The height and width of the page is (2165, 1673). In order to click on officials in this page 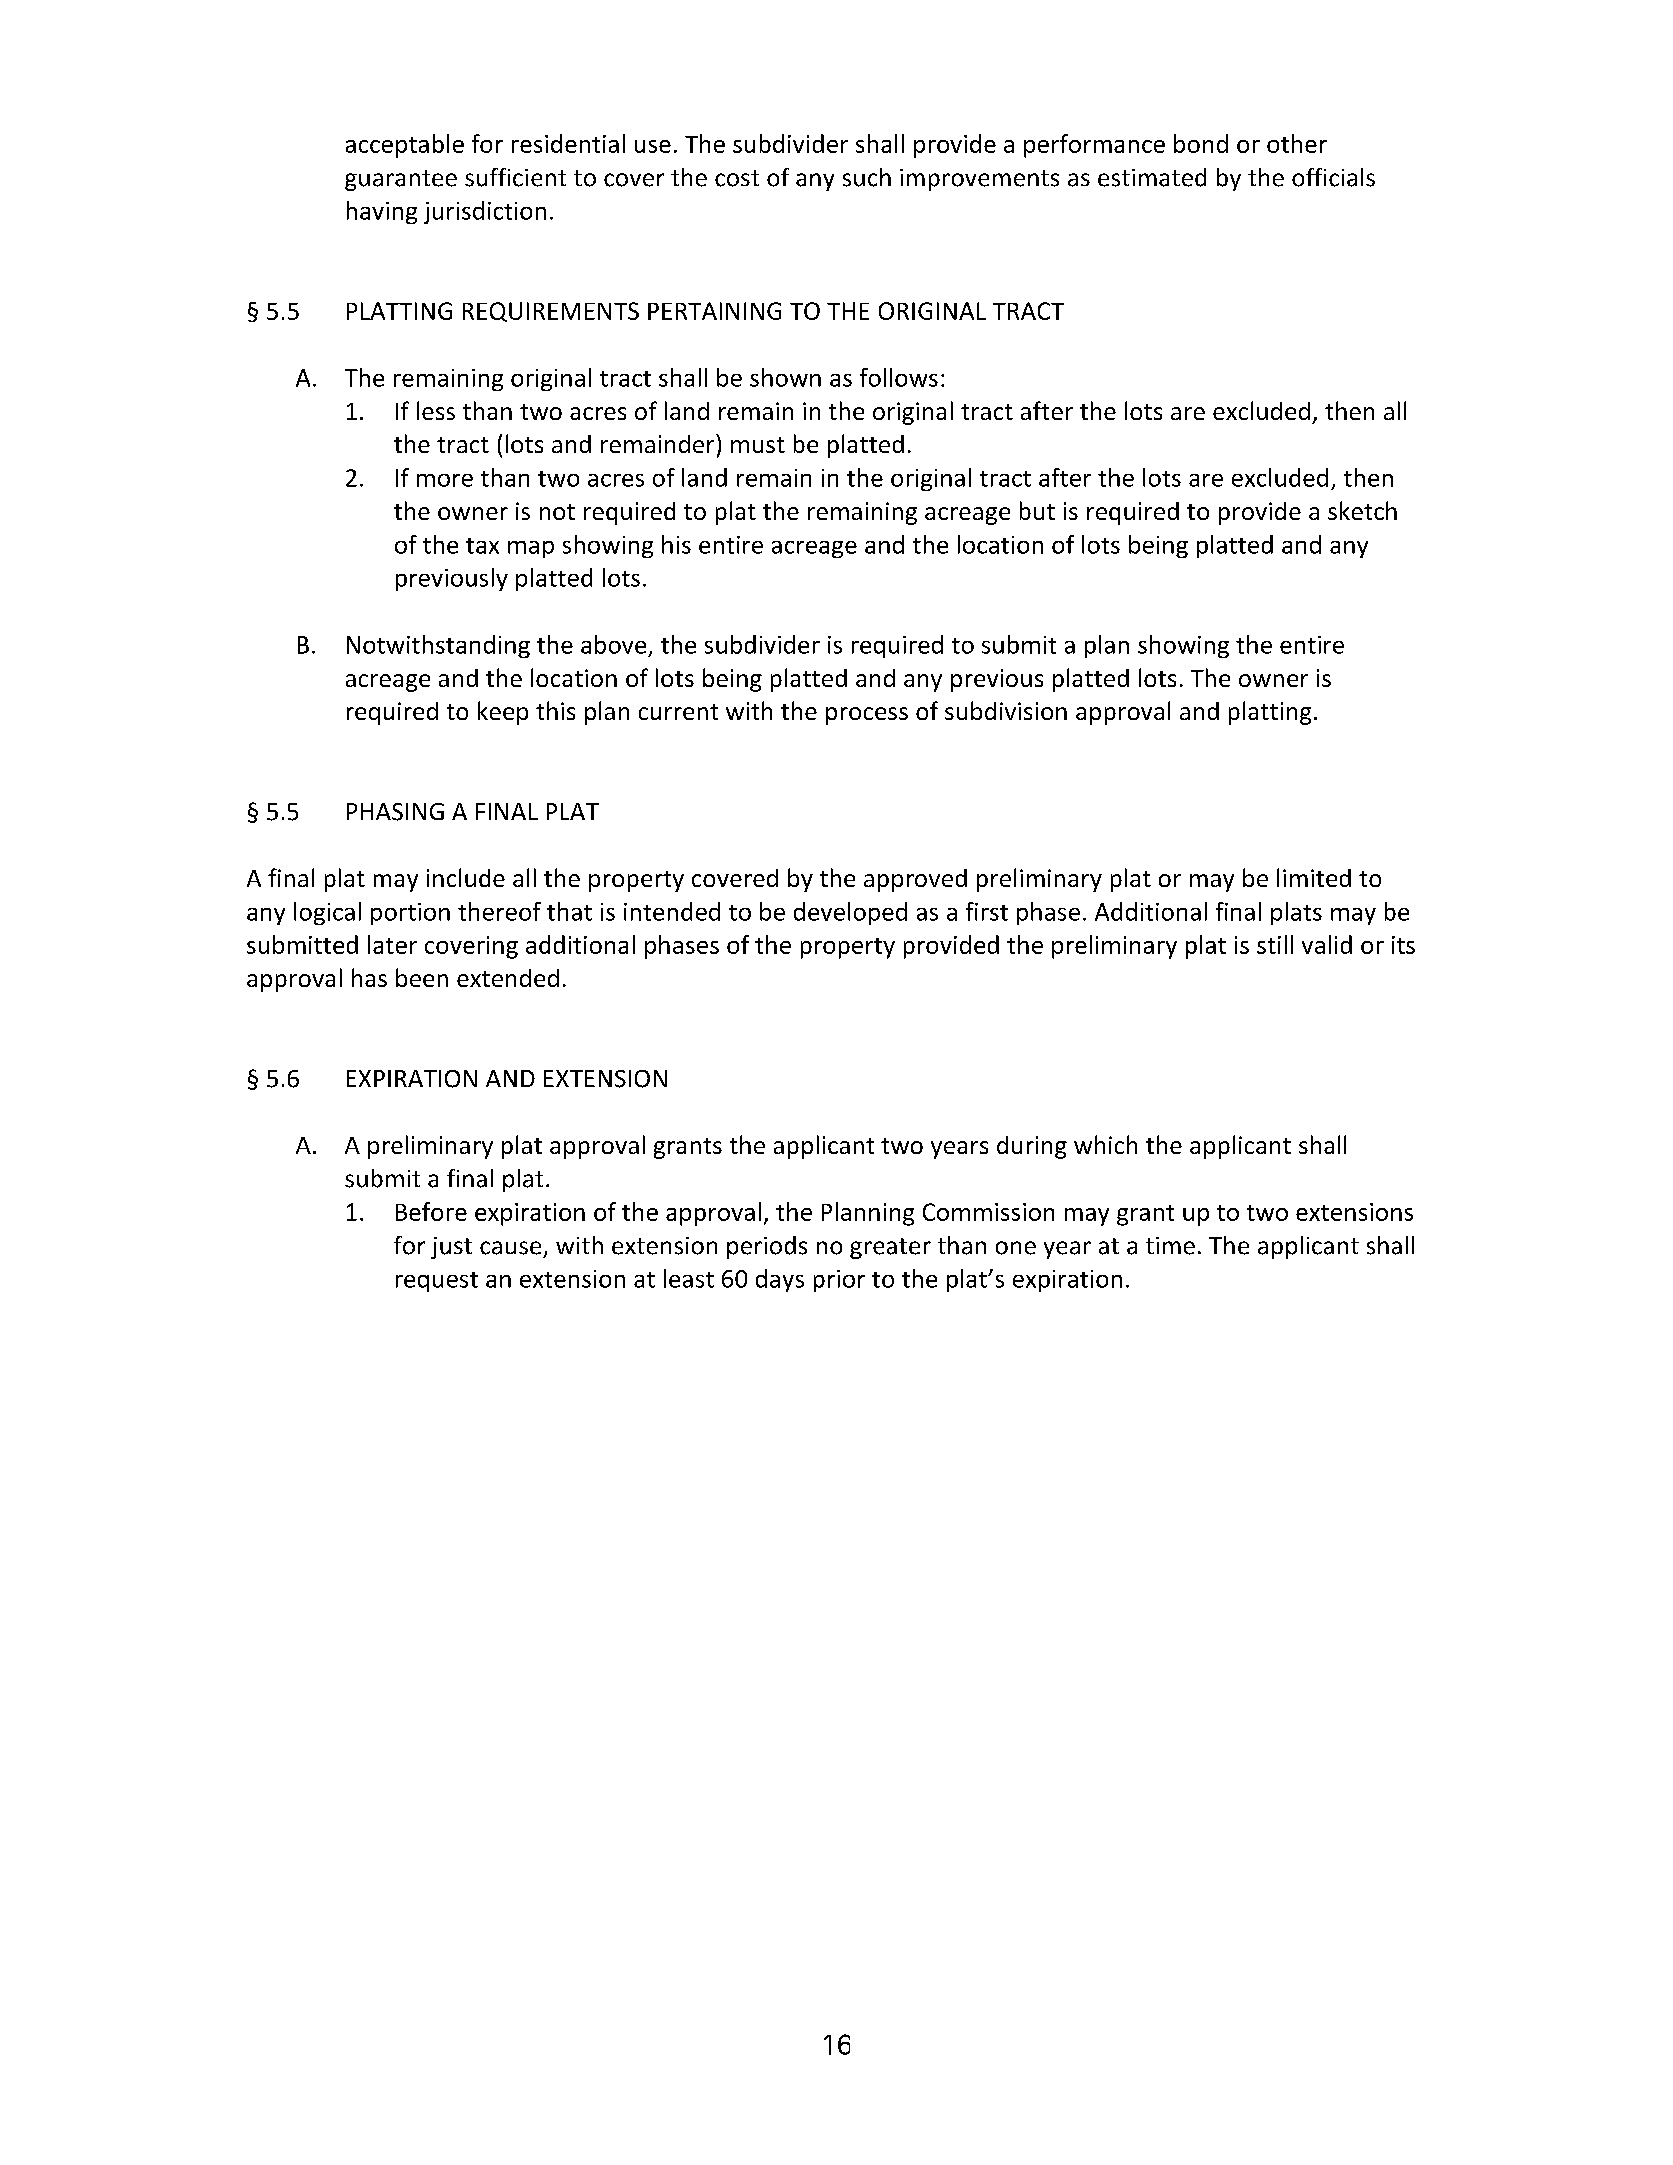, I will do `click(1333, 177)`.
